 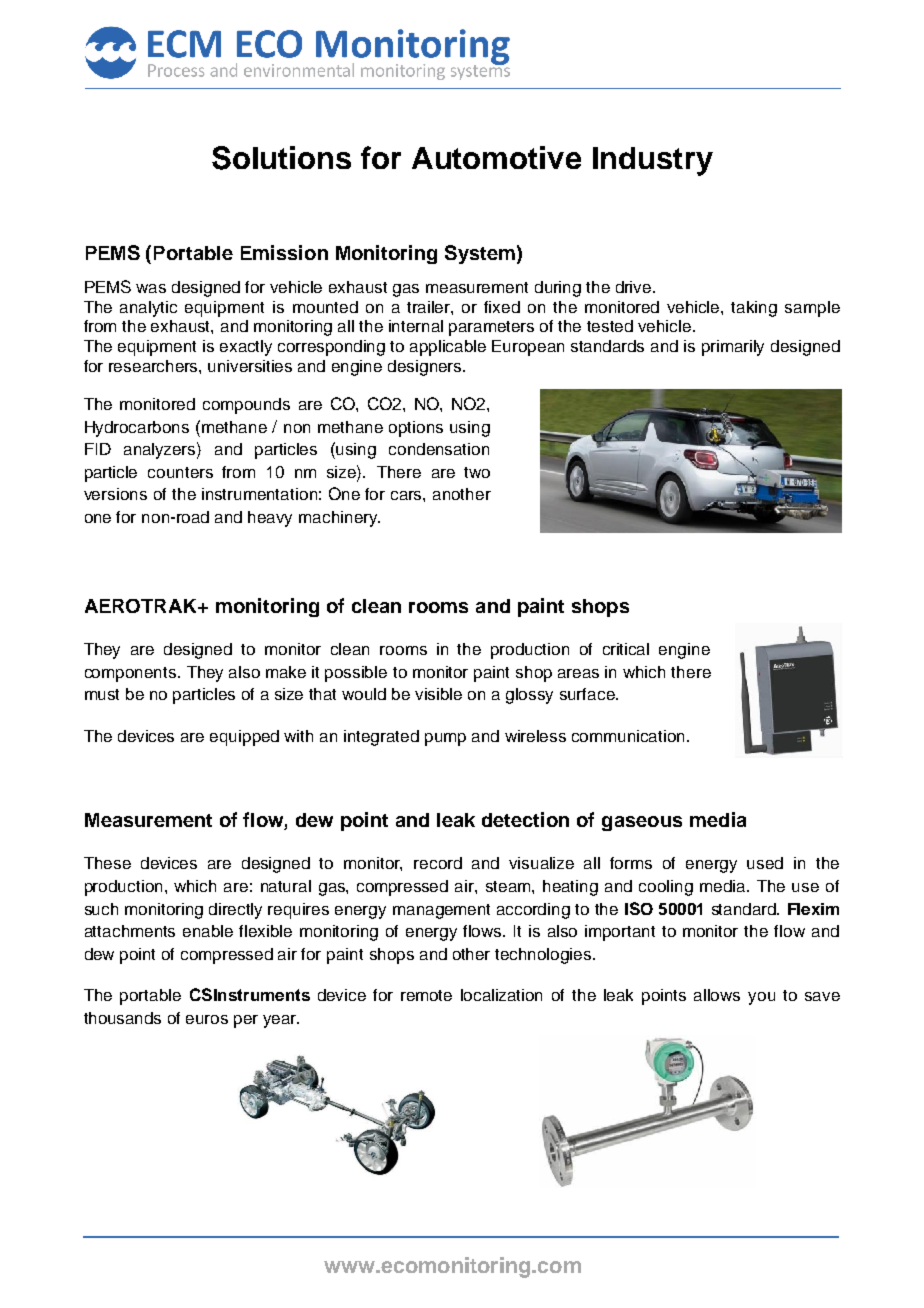 I want to click on machinery, so click(x=339, y=519).
